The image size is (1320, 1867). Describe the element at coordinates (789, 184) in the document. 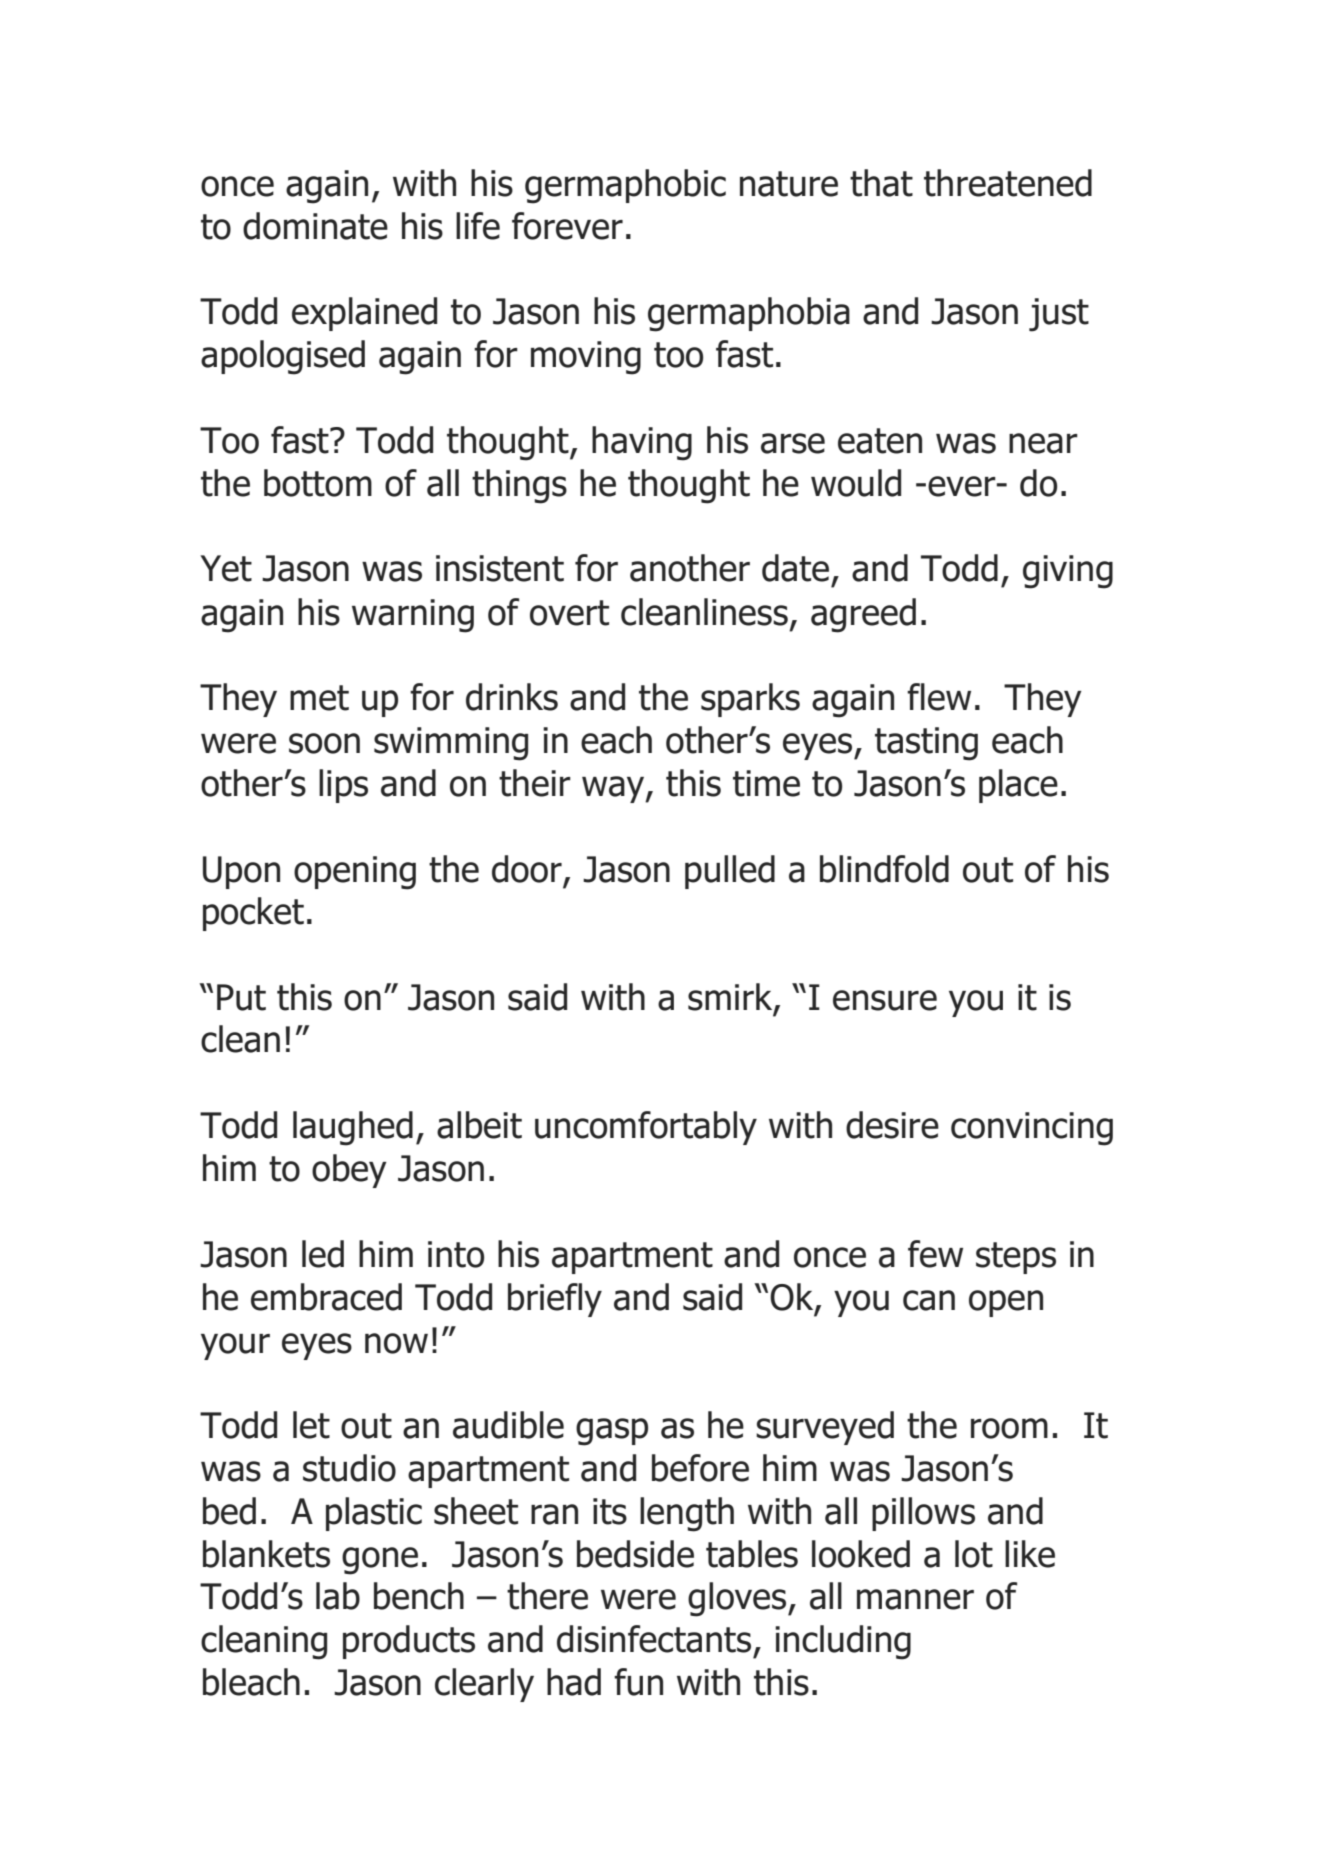

I see `nature` at that location.
